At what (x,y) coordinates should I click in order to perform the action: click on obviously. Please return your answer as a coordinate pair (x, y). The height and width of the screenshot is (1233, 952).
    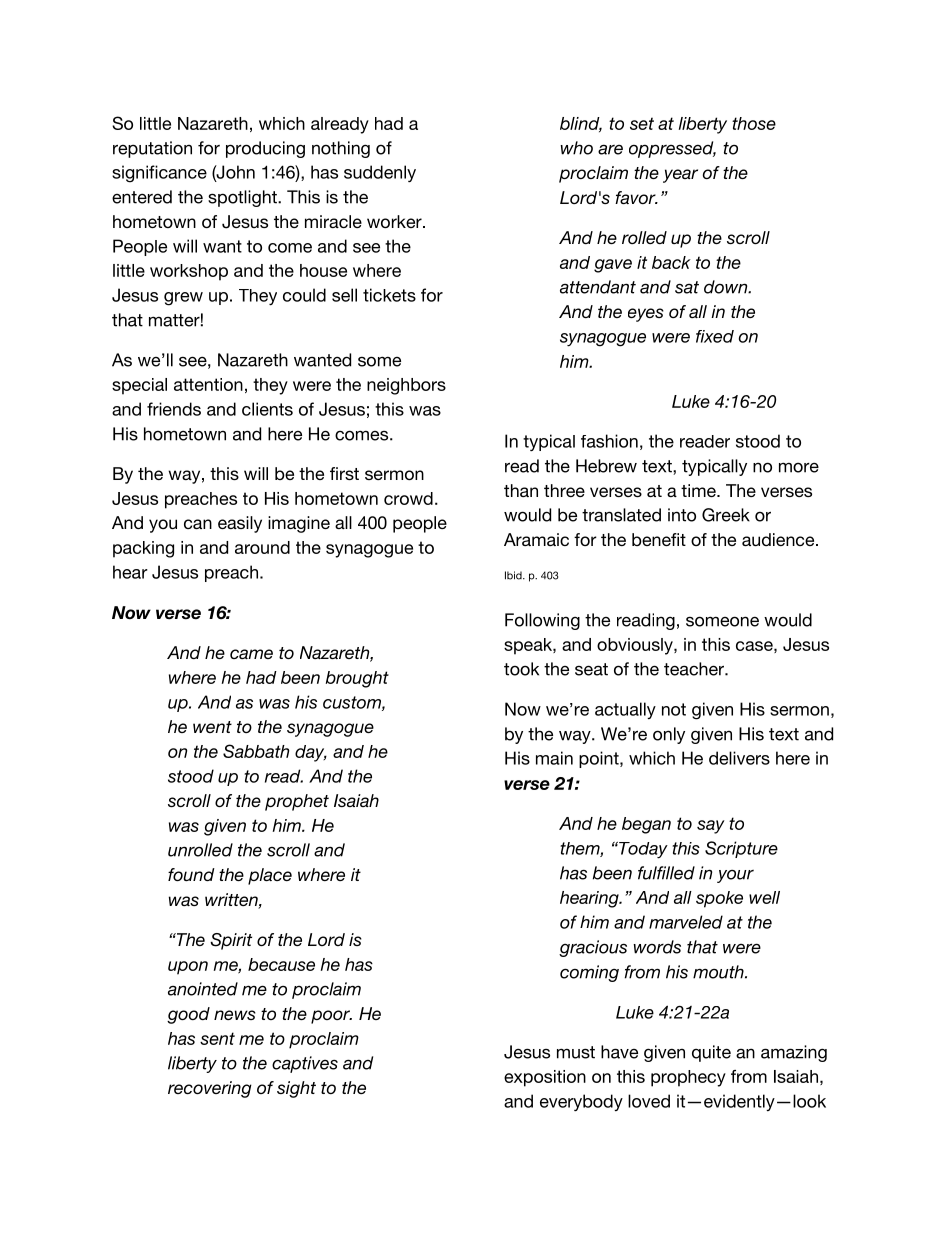
    Looking at the image, I should click on (636, 646).
